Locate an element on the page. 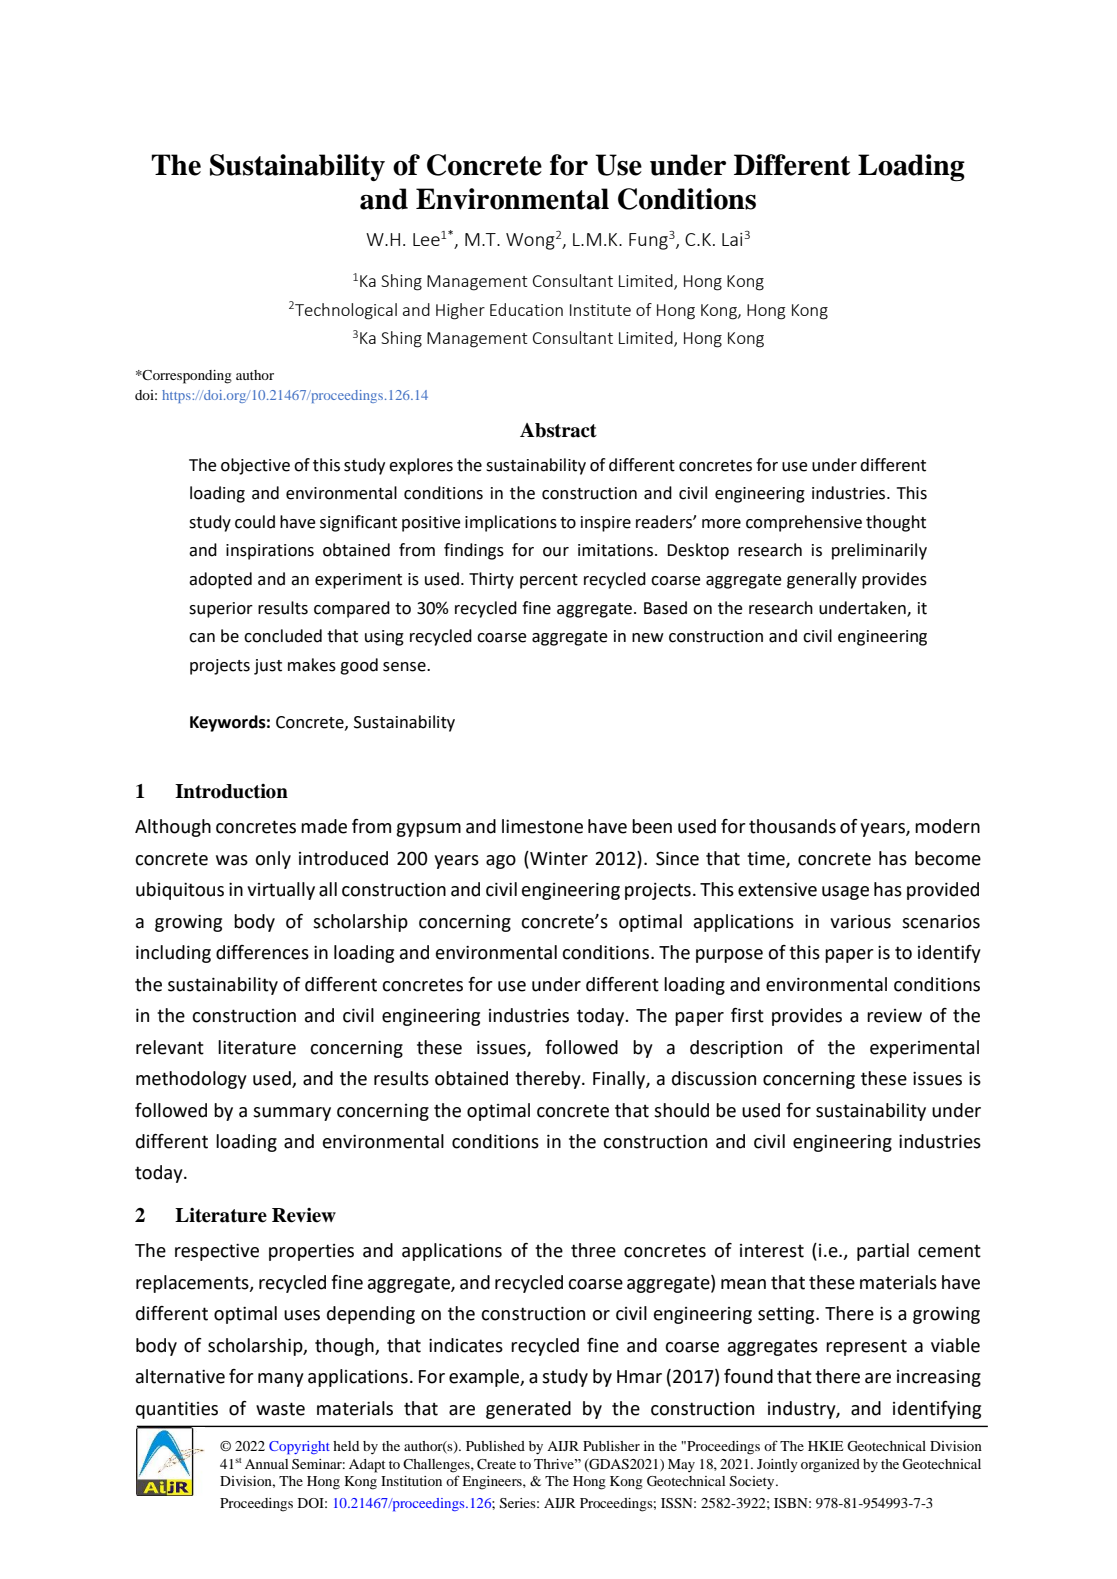 The height and width of the document is (1579, 1117). description is located at coordinates (736, 1049).
